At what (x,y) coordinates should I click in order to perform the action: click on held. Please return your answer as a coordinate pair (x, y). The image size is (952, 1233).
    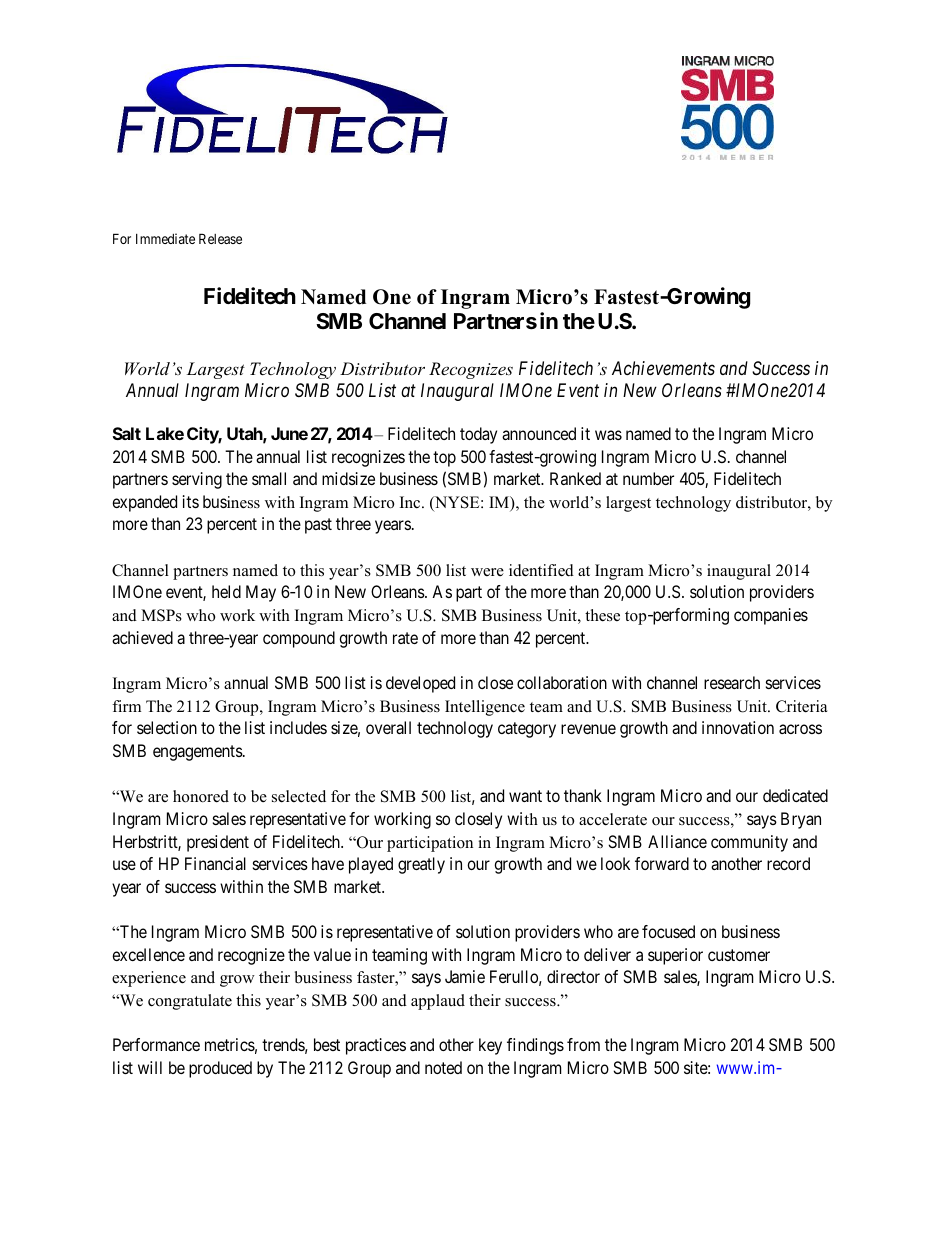
    Looking at the image, I should click on (226, 591).
